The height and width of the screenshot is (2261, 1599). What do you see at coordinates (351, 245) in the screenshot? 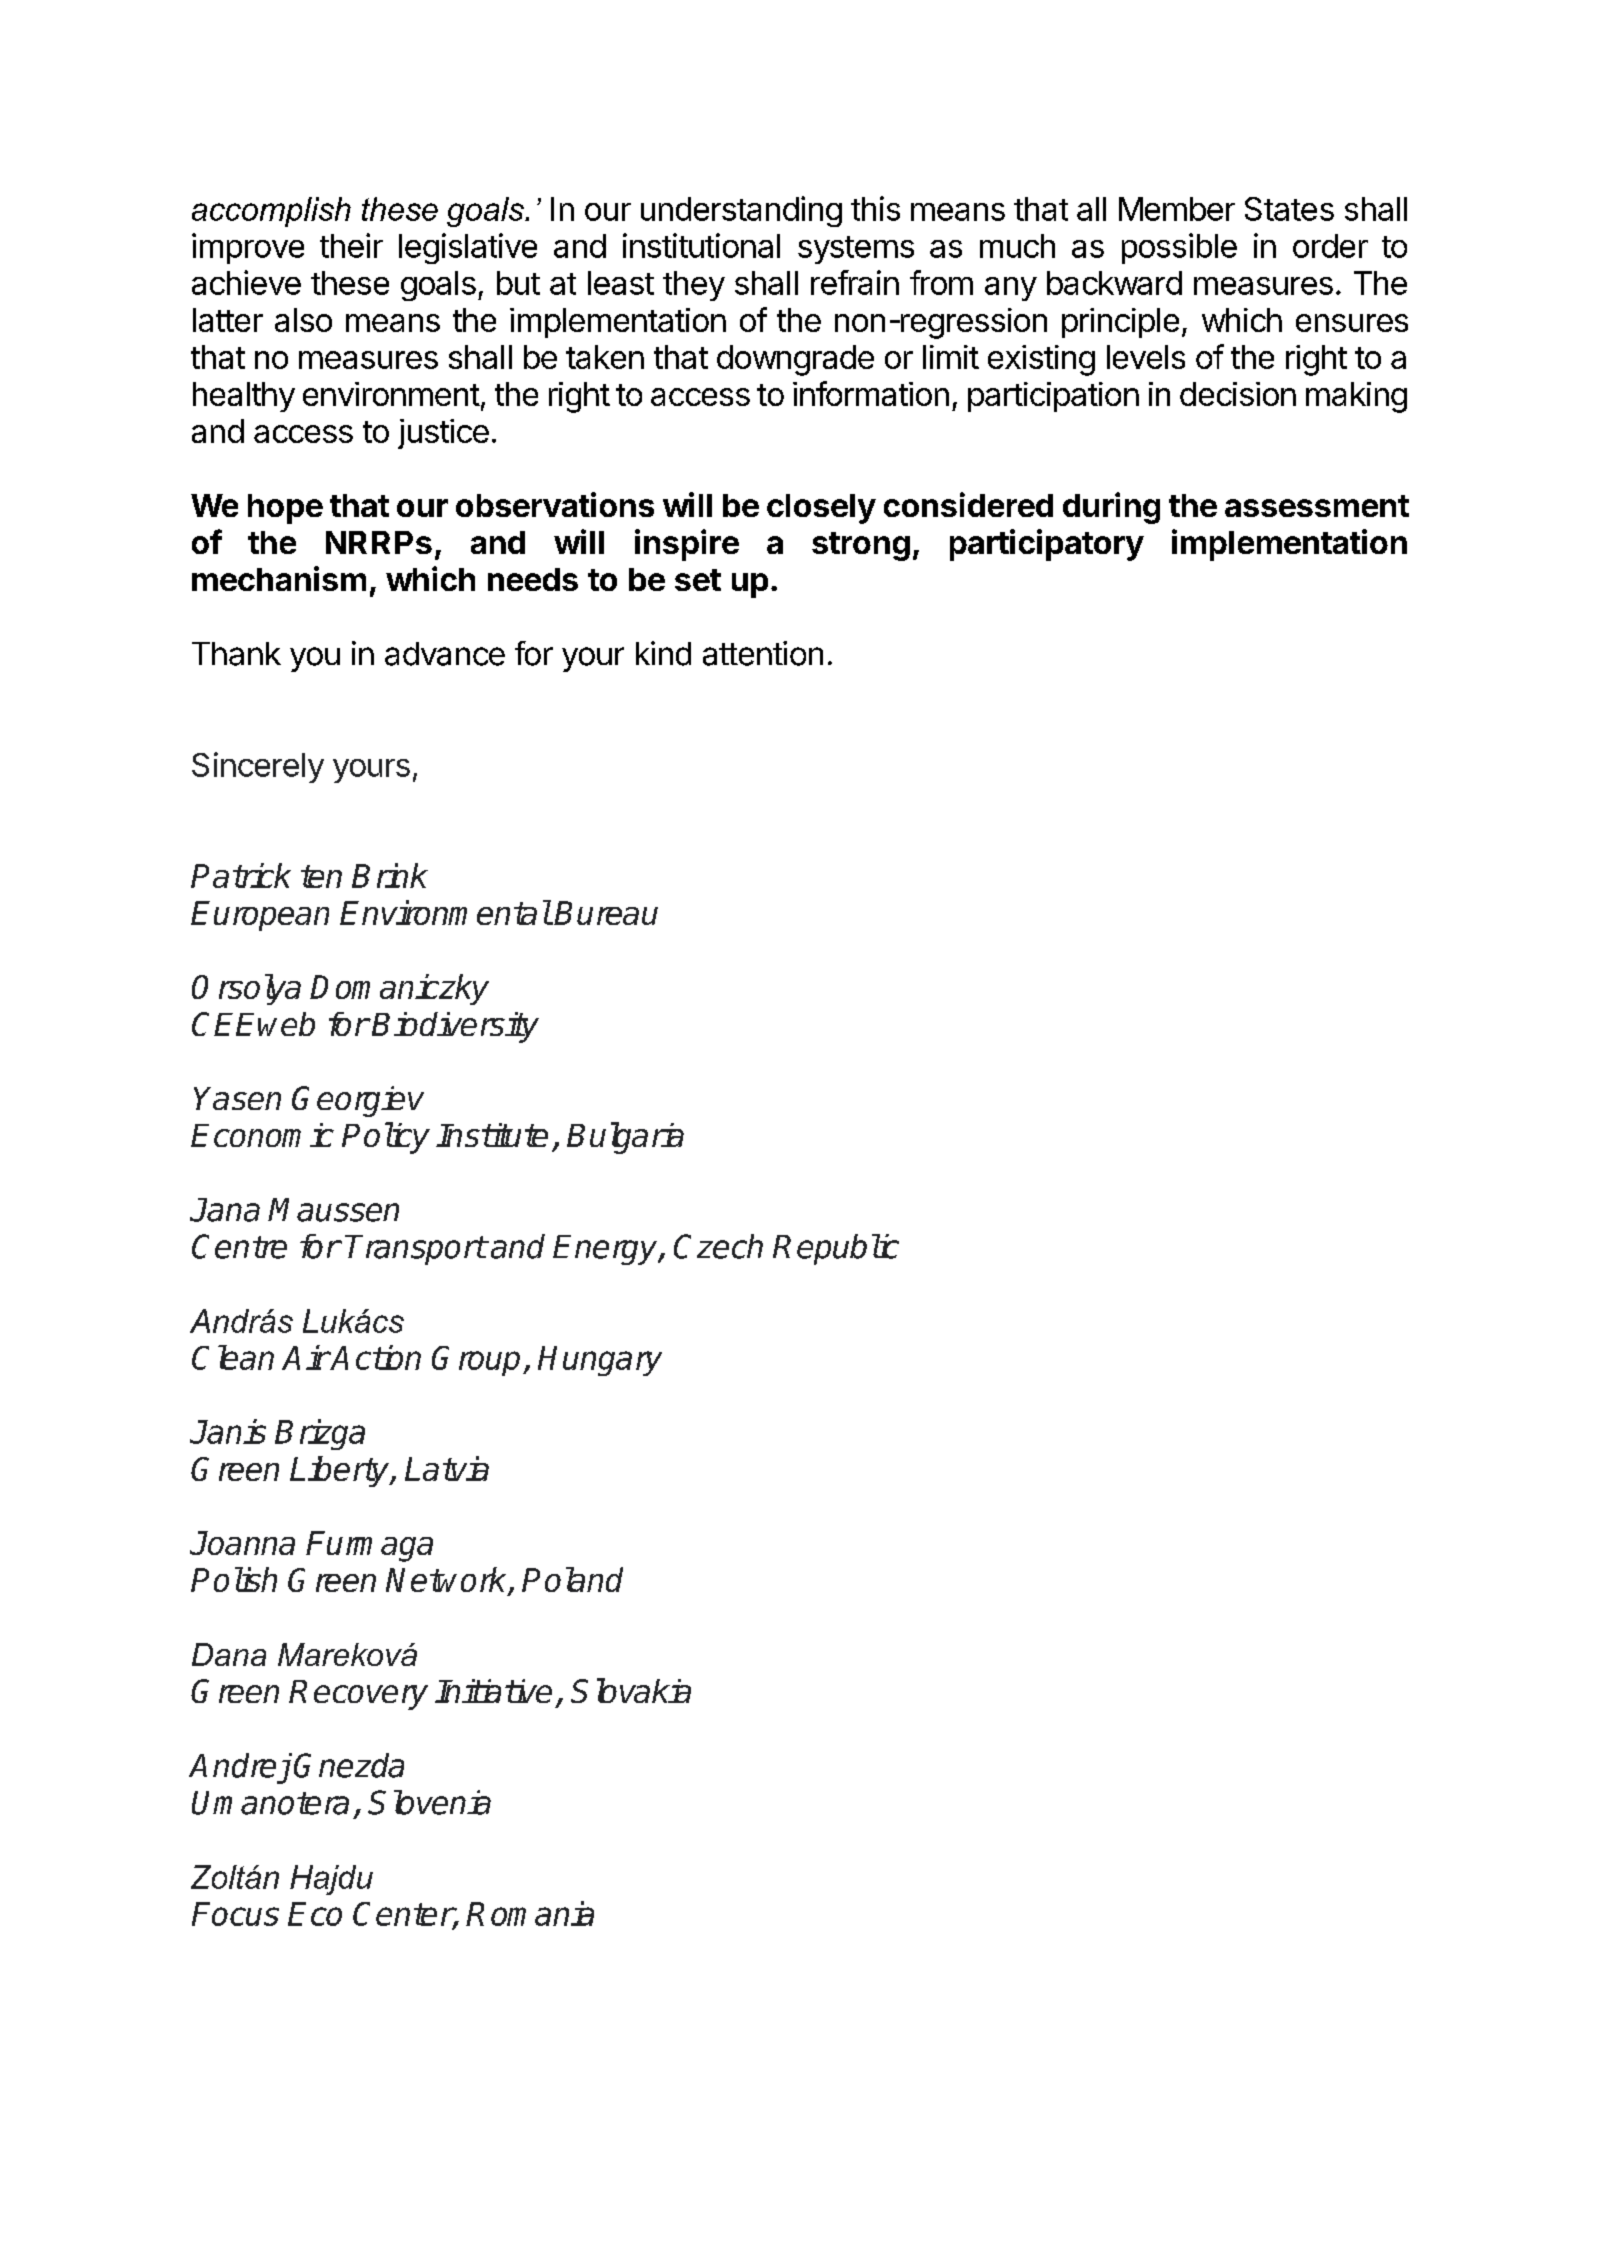
I see `their` at bounding box center [351, 245].
